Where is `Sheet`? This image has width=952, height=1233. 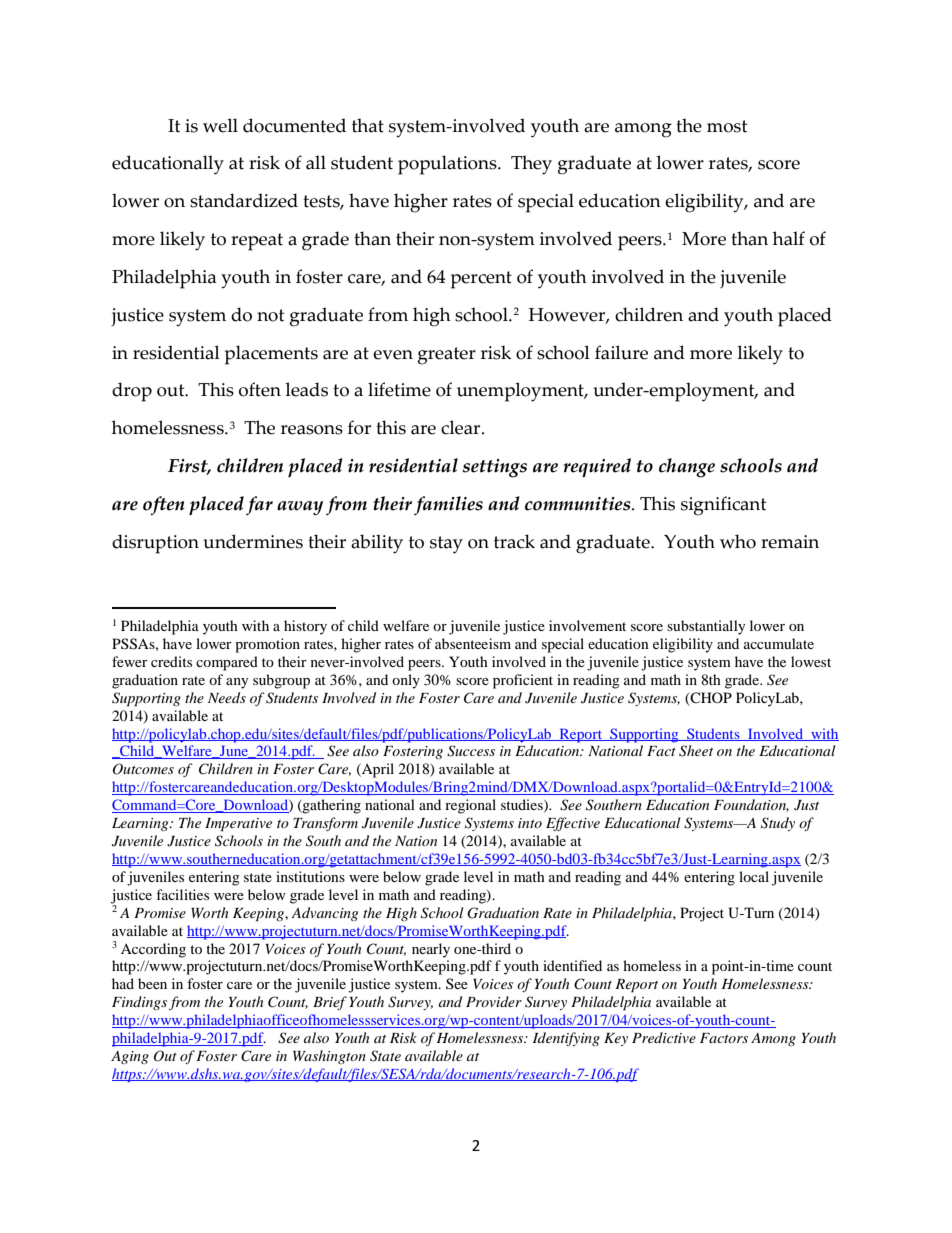
Sheet is located at coordinates (696, 751).
